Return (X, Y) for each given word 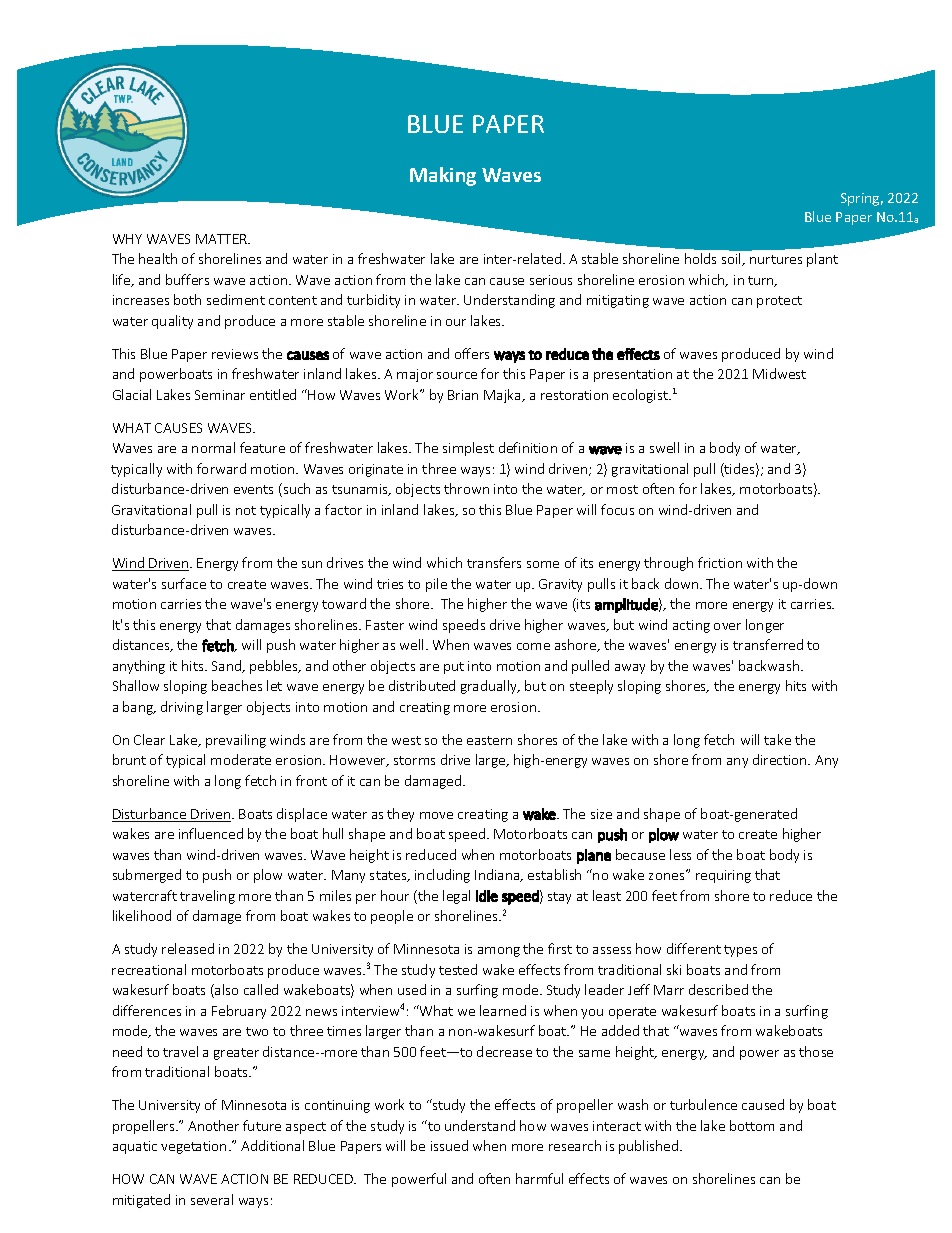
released (188, 948)
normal (213, 447)
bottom (752, 1125)
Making (443, 176)
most (622, 489)
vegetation (193, 1147)
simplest (468, 449)
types (740, 951)
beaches (237, 685)
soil (733, 259)
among (499, 952)
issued (449, 1145)
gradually (490, 687)
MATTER (223, 239)
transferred (768, 644)
